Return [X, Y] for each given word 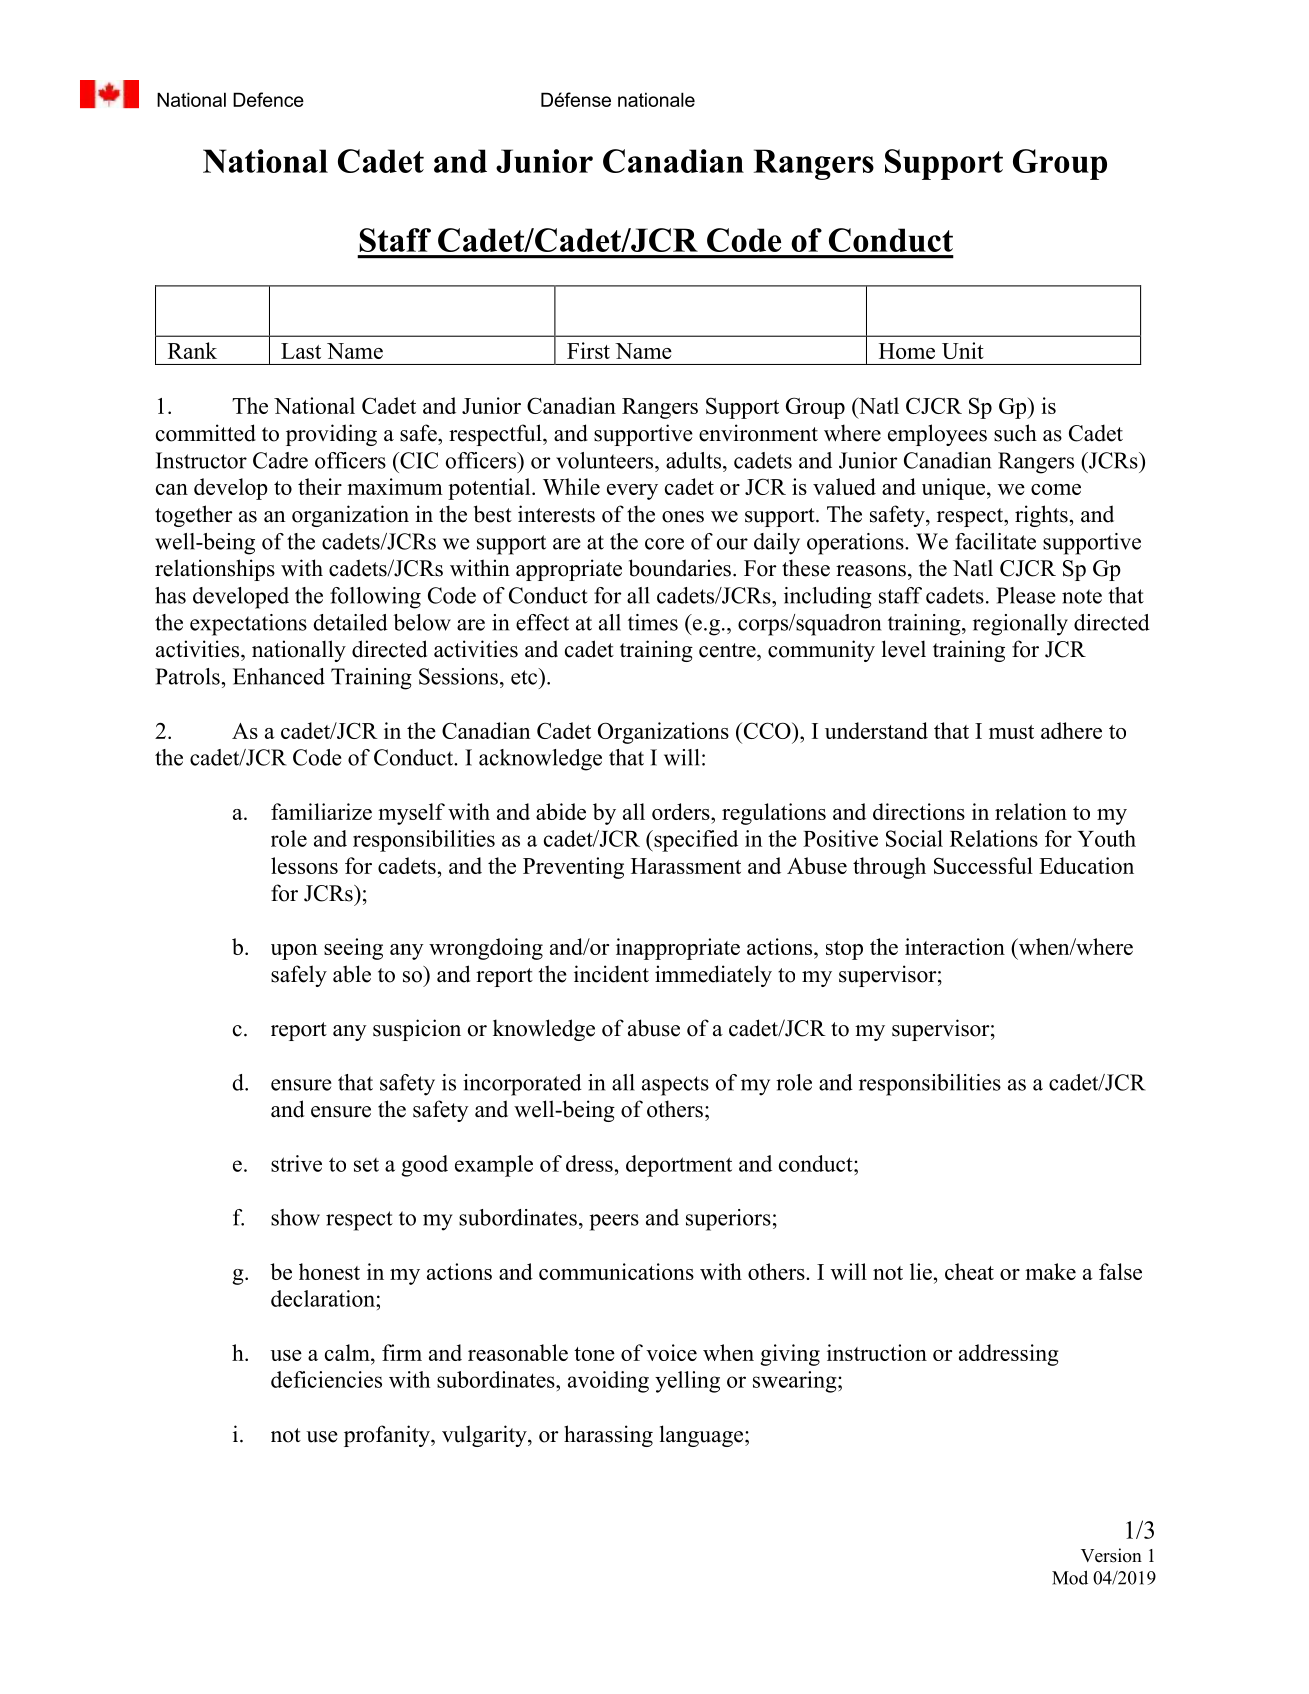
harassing [608, 1436]
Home [907, 351]
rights [1041, 516]
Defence [268, 99]
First [588, 350]
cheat [969, 1271]
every [632, 492]
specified [695, 841]
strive [296, 1163]
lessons [304, 865]
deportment [679, 1166]
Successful [983, 865]
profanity [388, 1436]
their [320, 486]
